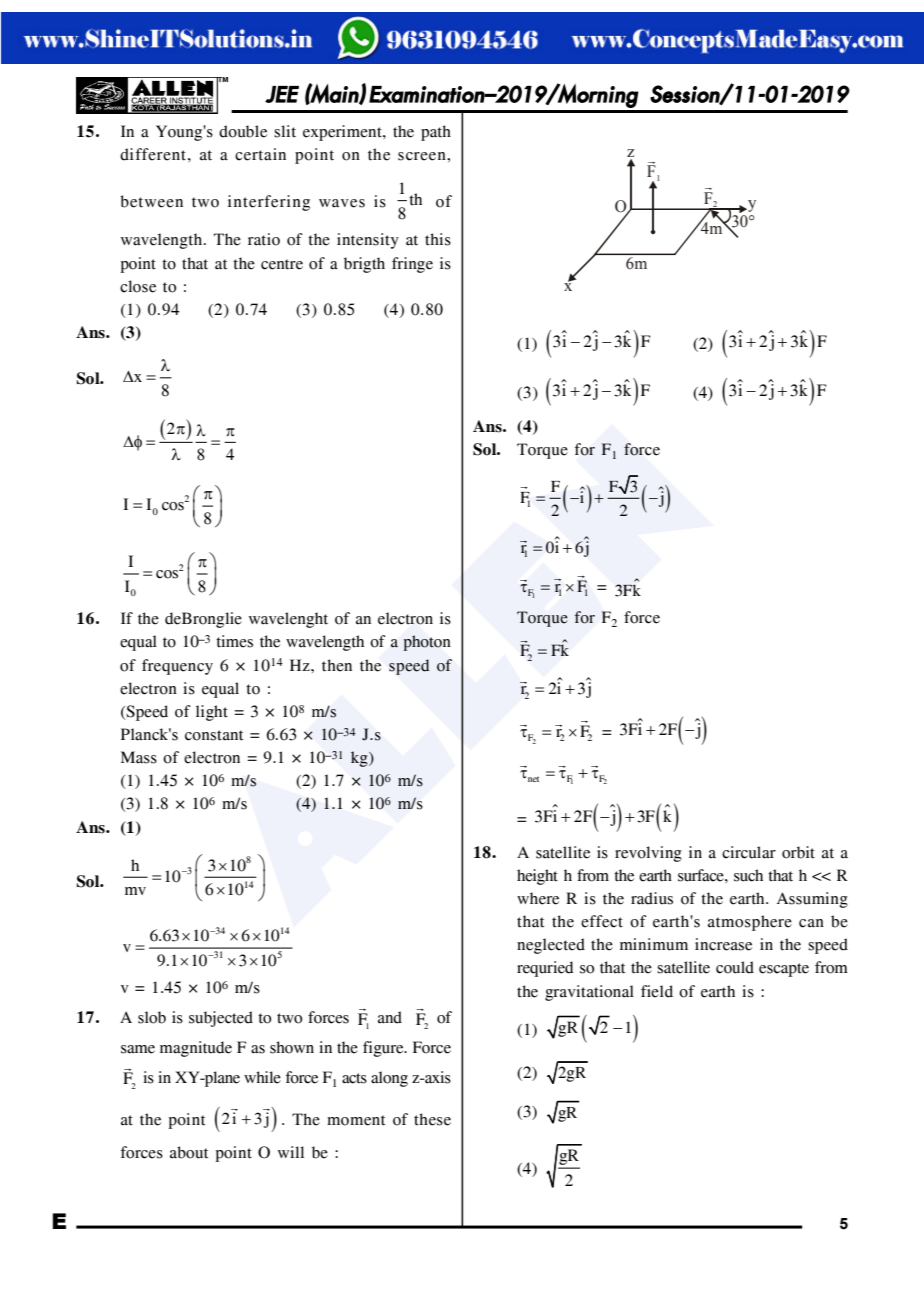  What do you see at coordinates (189, 1152) in the page?
I see `about` at bounding box center [189, 1152].
